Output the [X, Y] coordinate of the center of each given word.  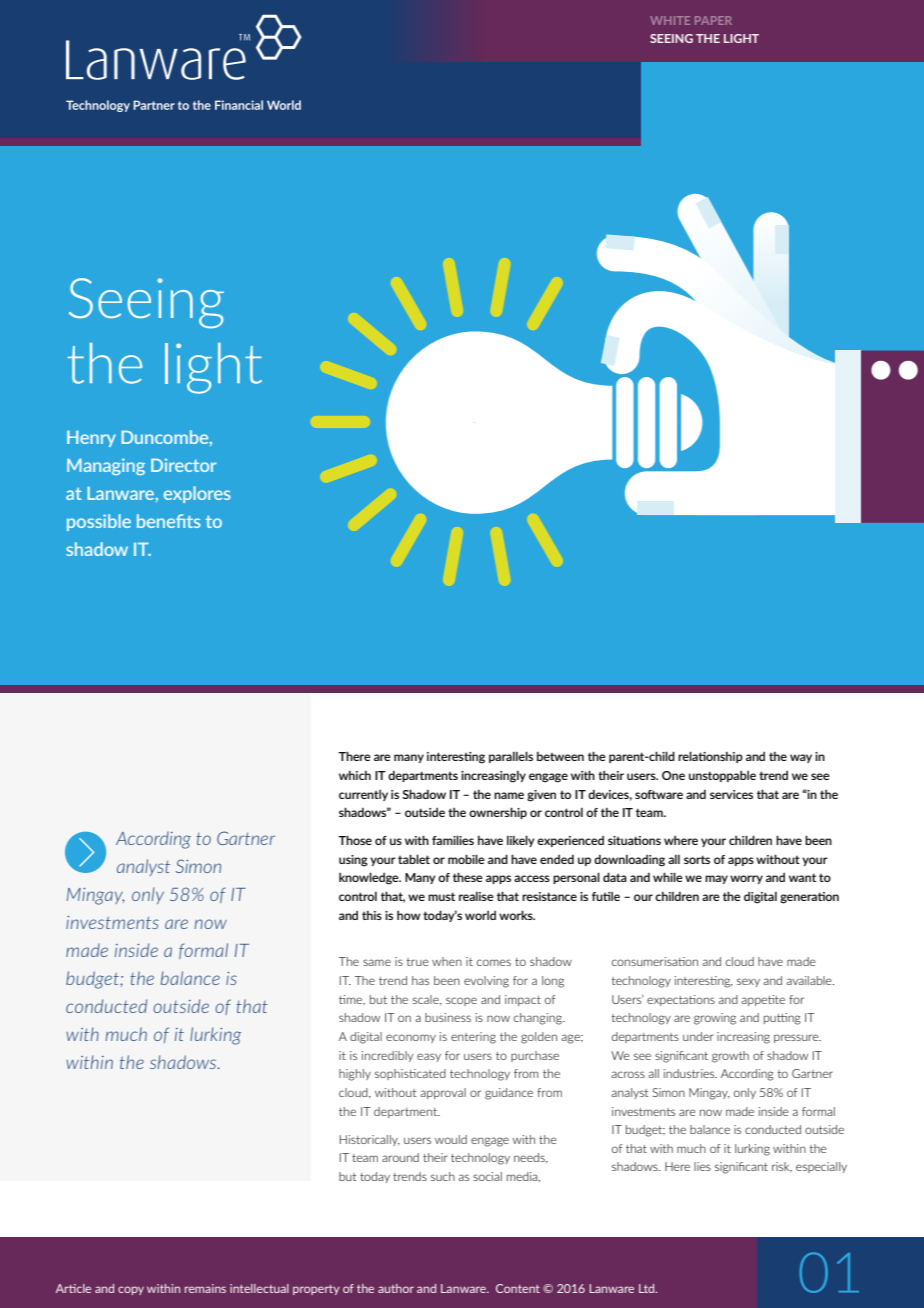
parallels [511, 757]
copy [131, 1290]
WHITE [670, 20]
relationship [710, 757]
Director [183, 465]
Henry [91, 438]
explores [197, 494]
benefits [169, 521]
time [352, 1000]
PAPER [713, 20]
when [447, 961]
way [801, 758]
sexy [748, 982]
